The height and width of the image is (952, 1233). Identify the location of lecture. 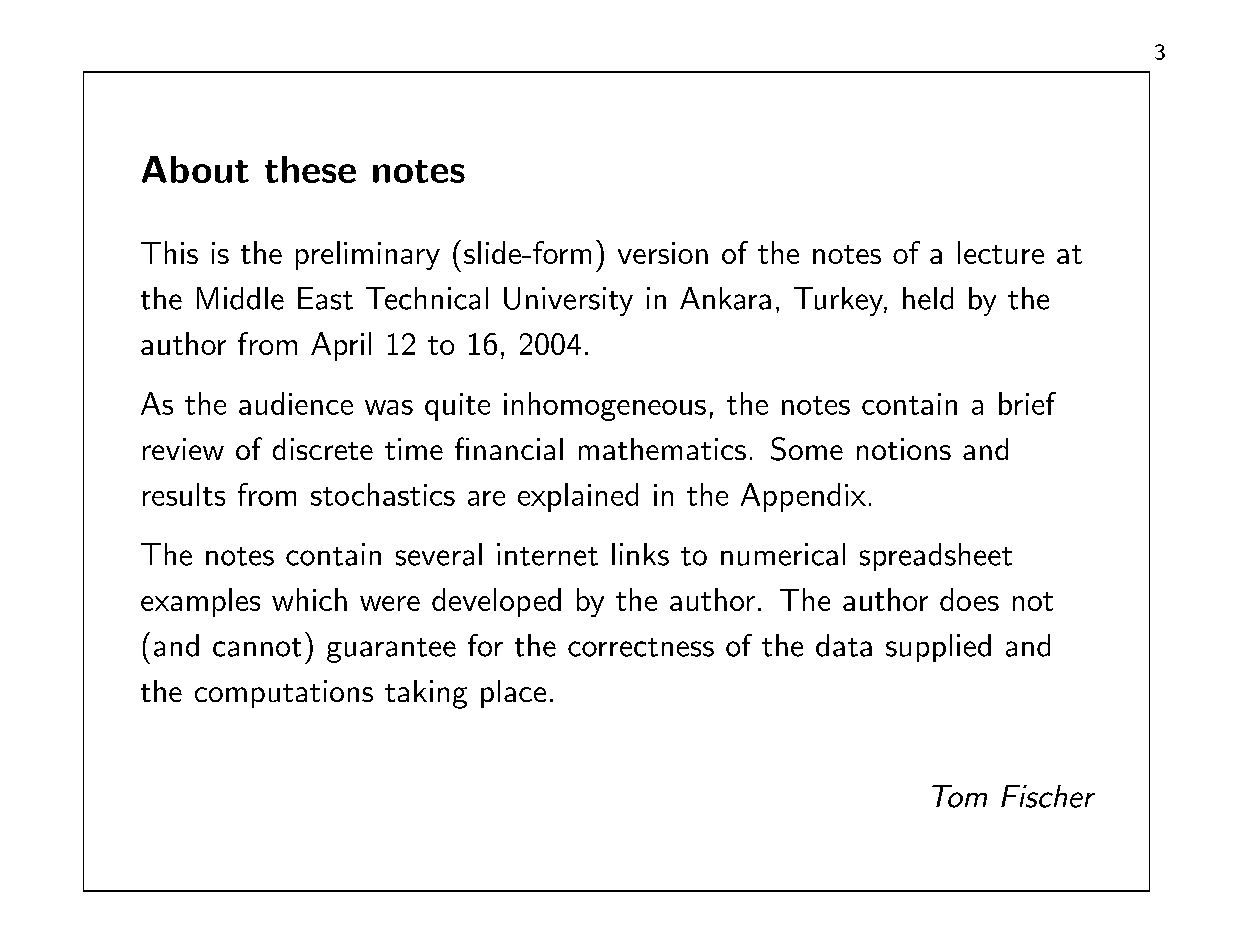
(1001, 252).
